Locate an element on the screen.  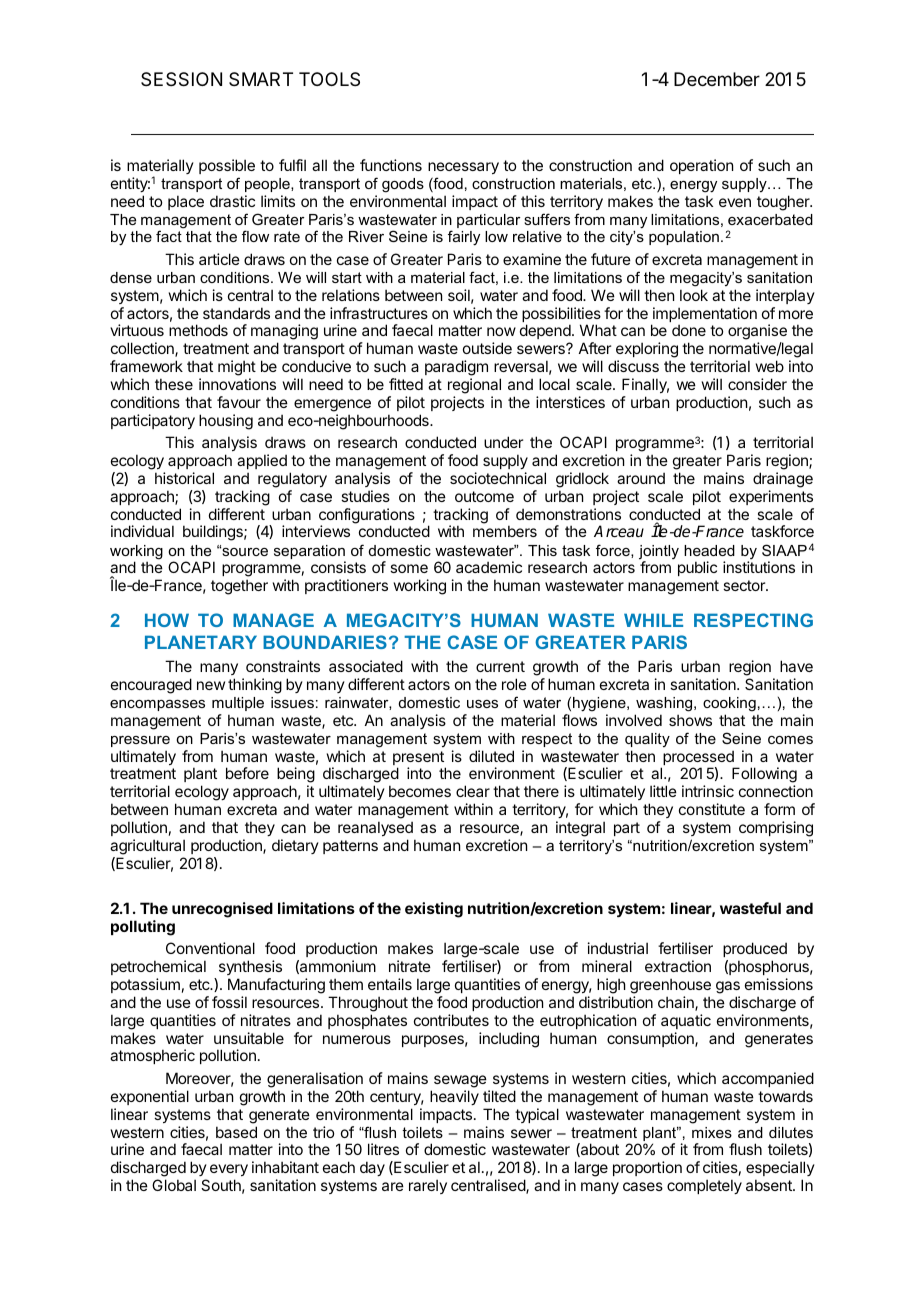
PLANETARY is located at coordinates (201, 642).
